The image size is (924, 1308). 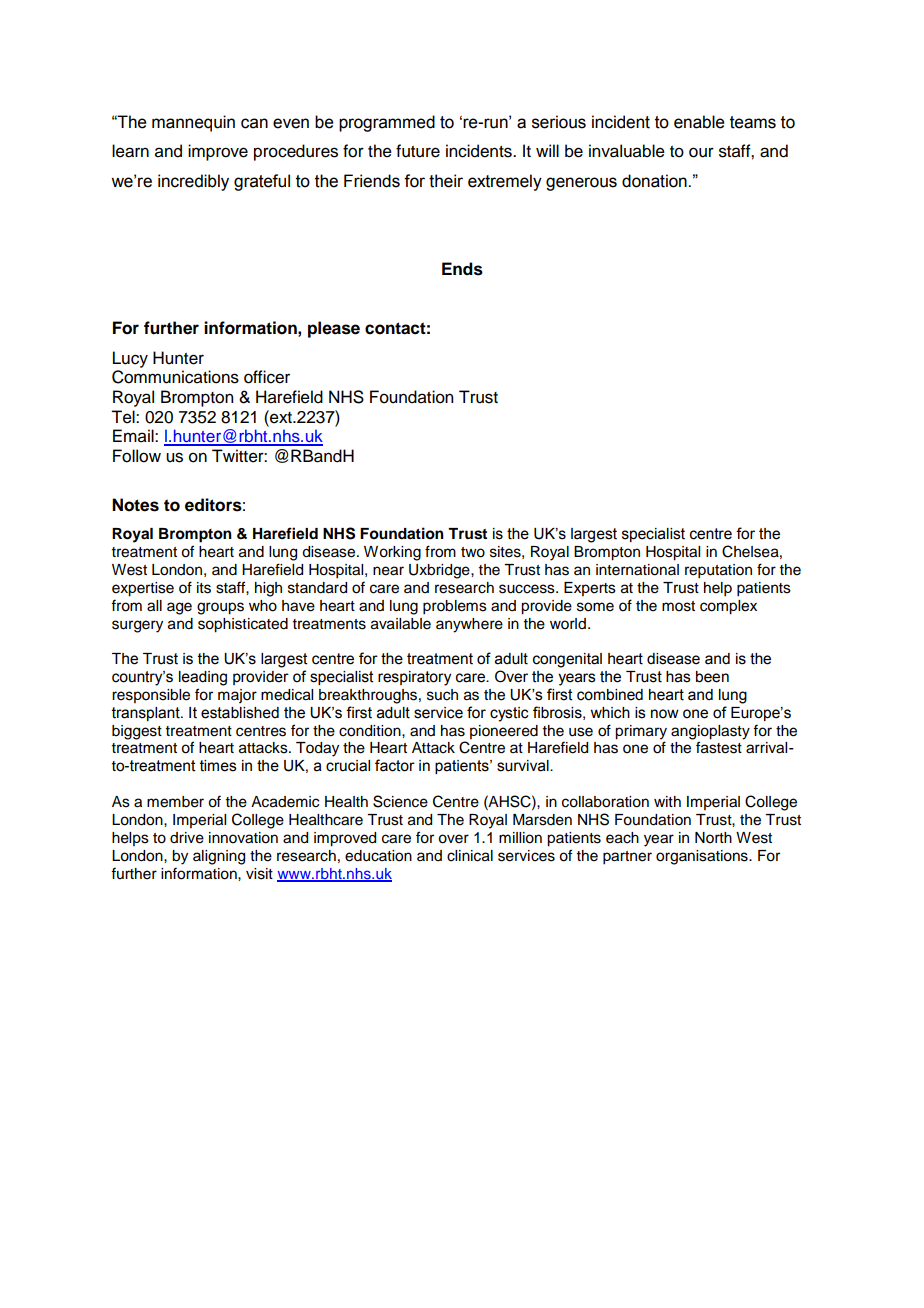 What do you see at coordinates (701, 152) in the page?
I see `our` at bounding box center [701, 152].
